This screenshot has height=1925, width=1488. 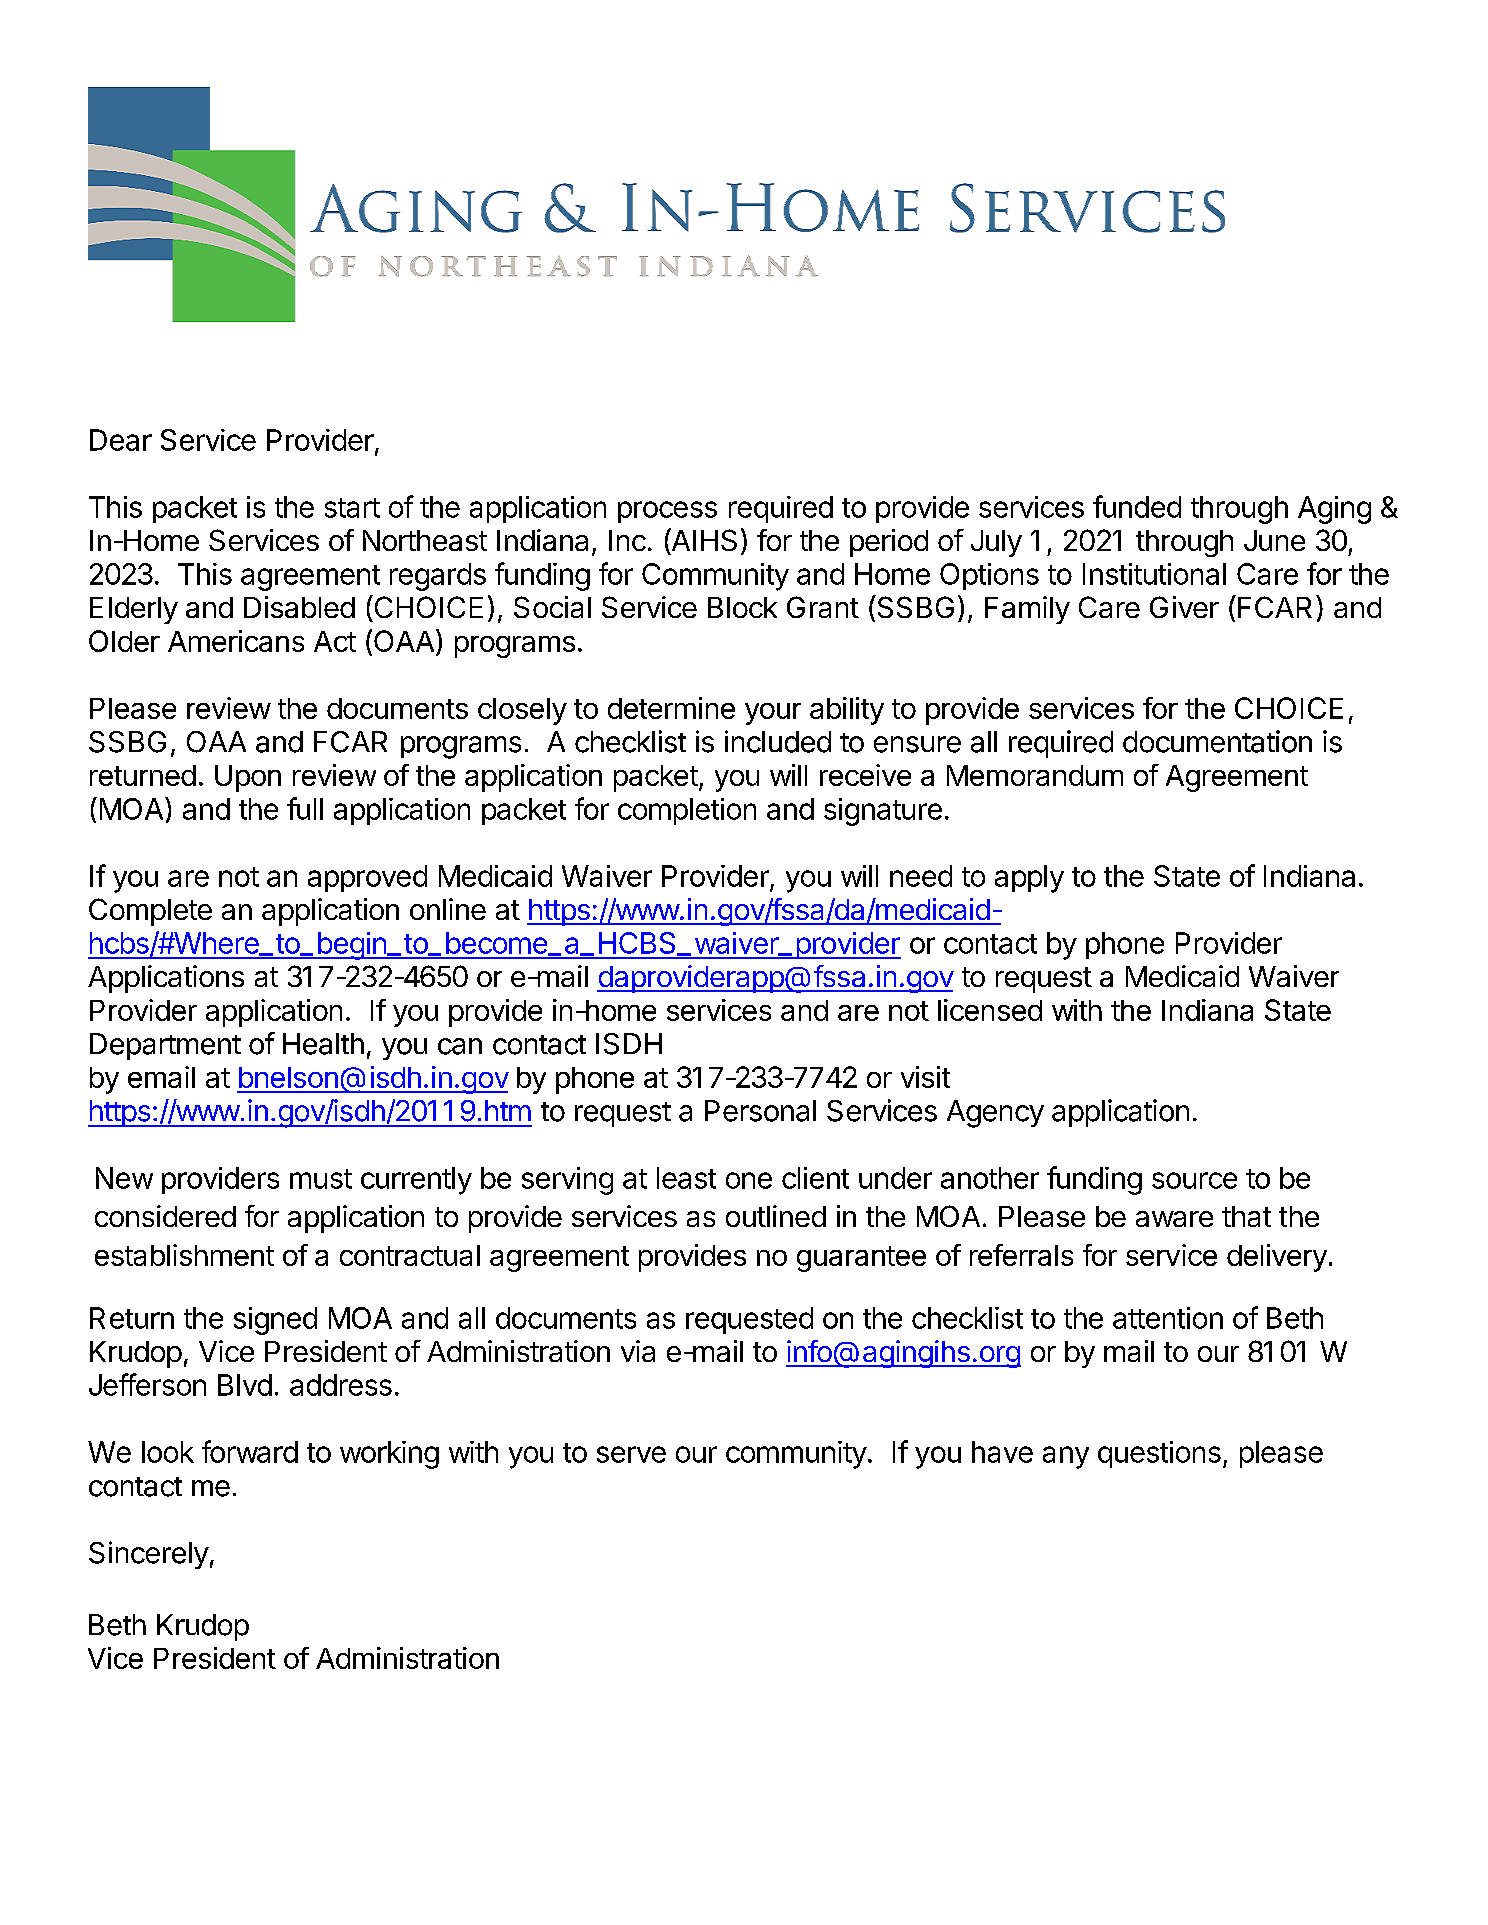 What do you see at coordinates (248, 778) in the screenshot?
I see `Upon` at bounding box center [248, 778].
